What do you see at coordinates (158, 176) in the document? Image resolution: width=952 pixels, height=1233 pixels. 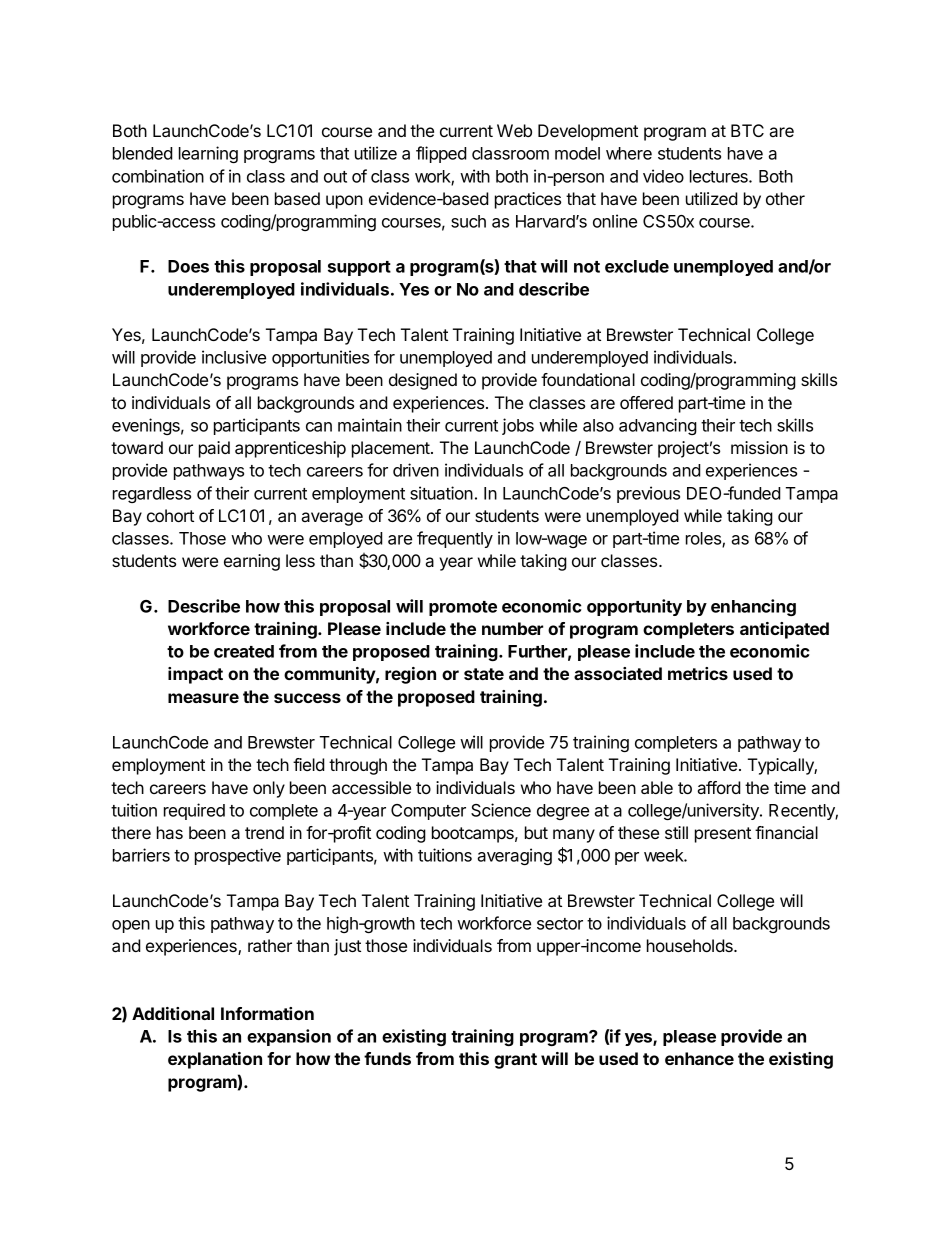 I see `combination` at bounding box center [158, 176].
